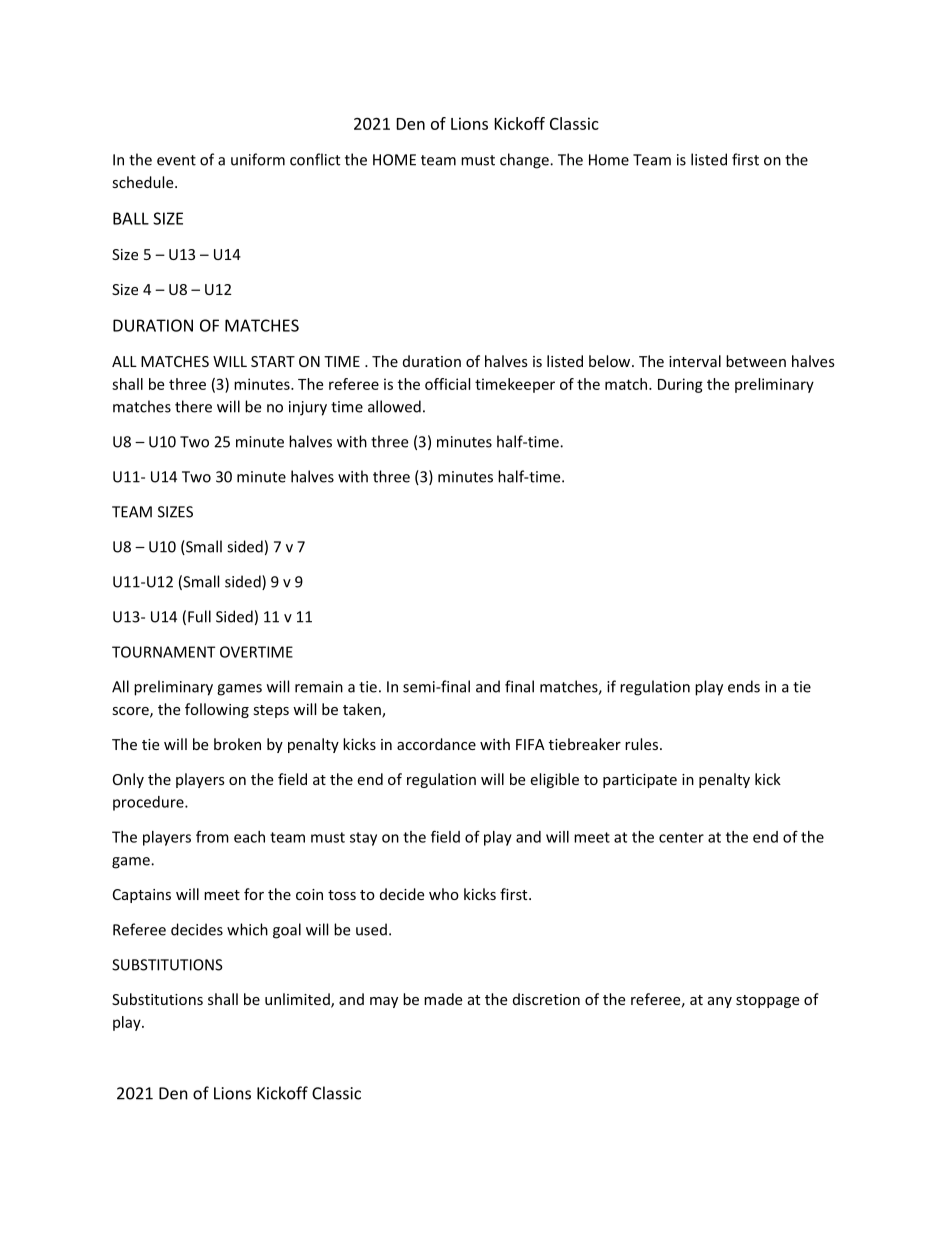  What do you see at coordinates (193, 406) in the page?
I see `there` at bounding box center [193, 406].
